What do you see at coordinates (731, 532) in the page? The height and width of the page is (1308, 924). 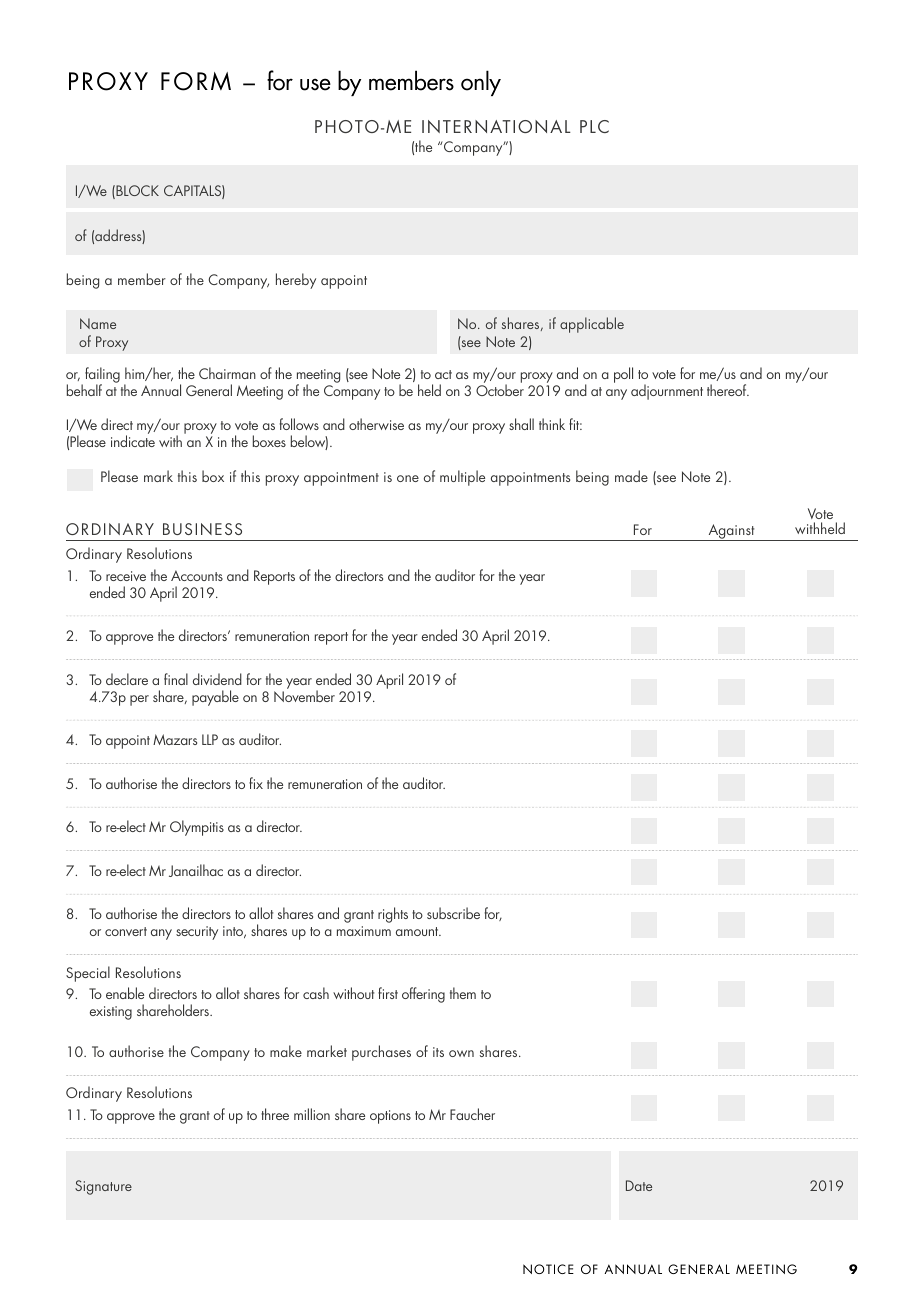 I see `Against` at bounding box center [731, 532].
